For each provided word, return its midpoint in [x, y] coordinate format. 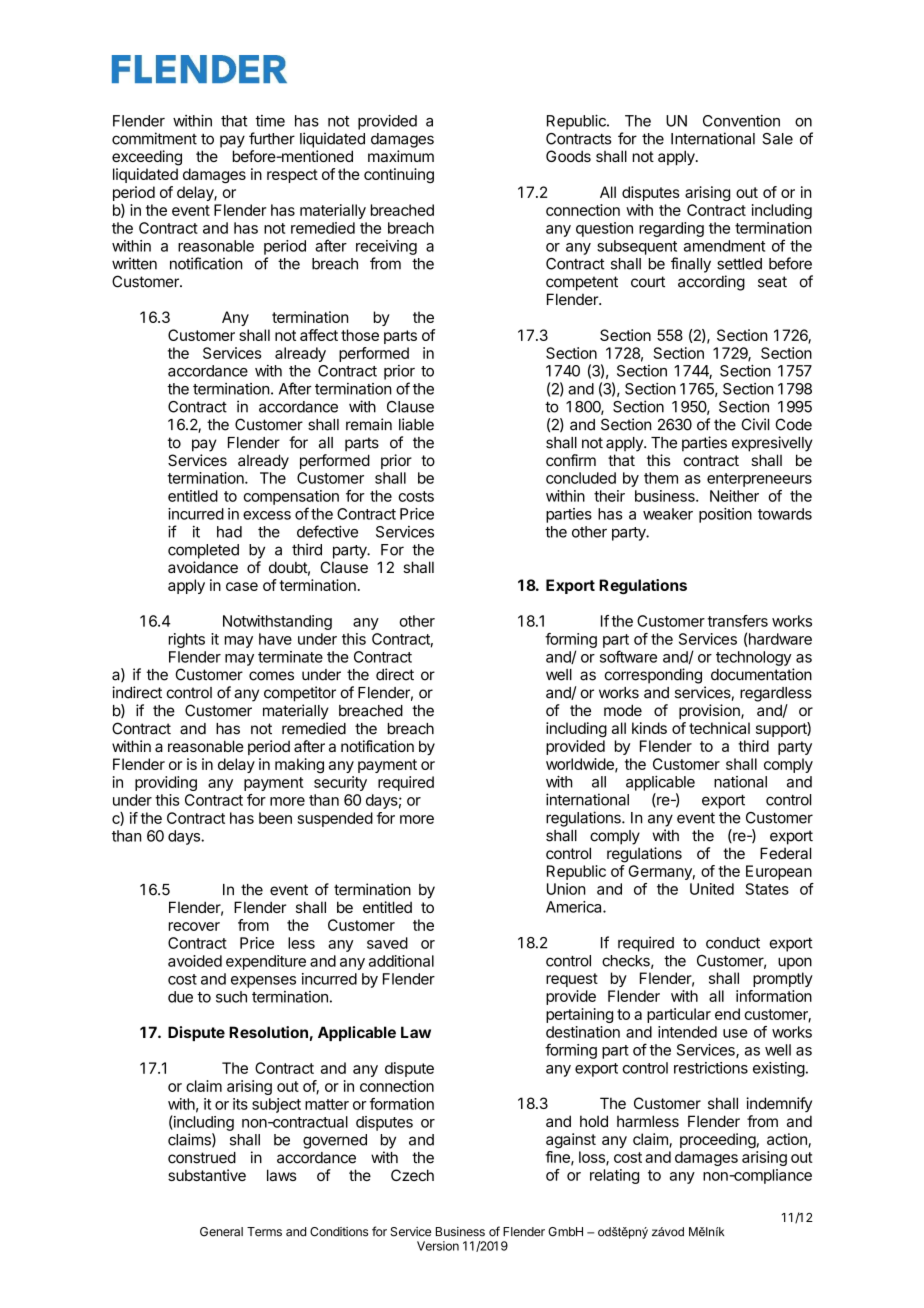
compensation [291, 497]
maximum [401, 156]
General [221, 1232]
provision [710, 711]
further [272, 138]
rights [187, 640]
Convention [741, 121]
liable [416, 424]
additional [401, 961]
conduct [733, 943]
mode [623, 710]
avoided [195, 961]
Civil [755, 424]
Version [438, 1246]
